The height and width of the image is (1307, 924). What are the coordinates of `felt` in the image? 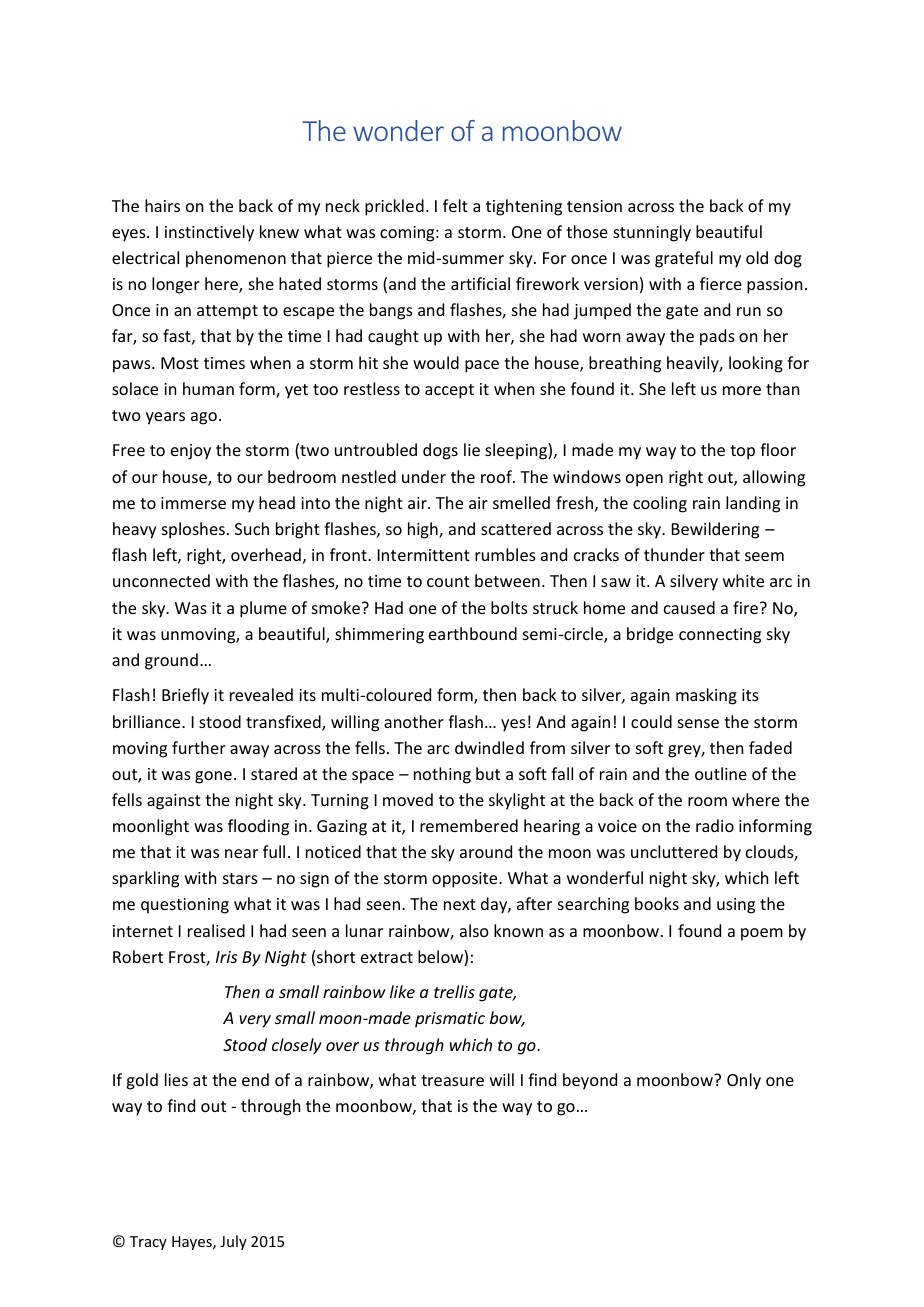 It's located at (455, 205).
